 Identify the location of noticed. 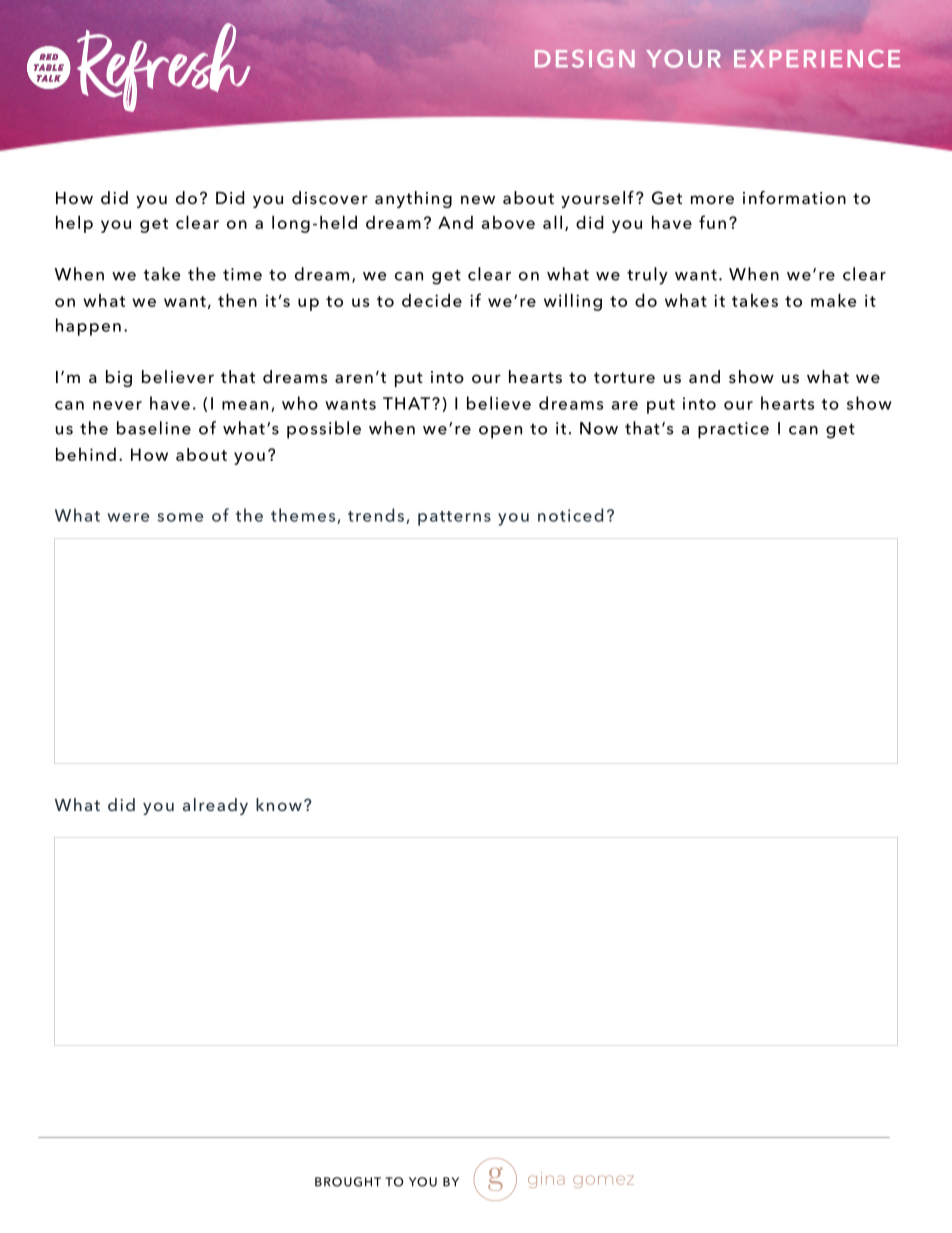
(570, 515).
